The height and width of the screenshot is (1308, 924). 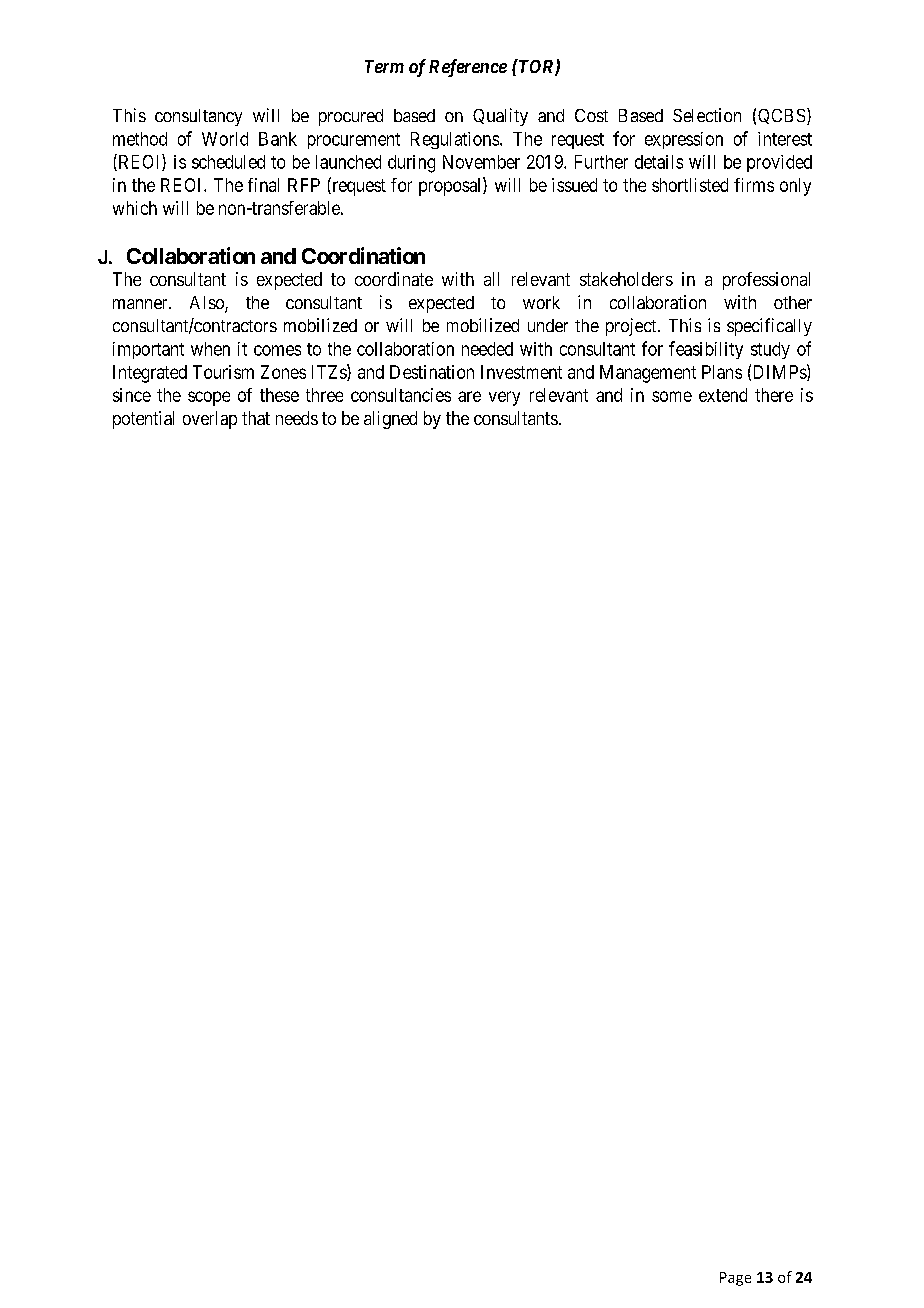 I want to click on extend, so click(x=723, y=395).
